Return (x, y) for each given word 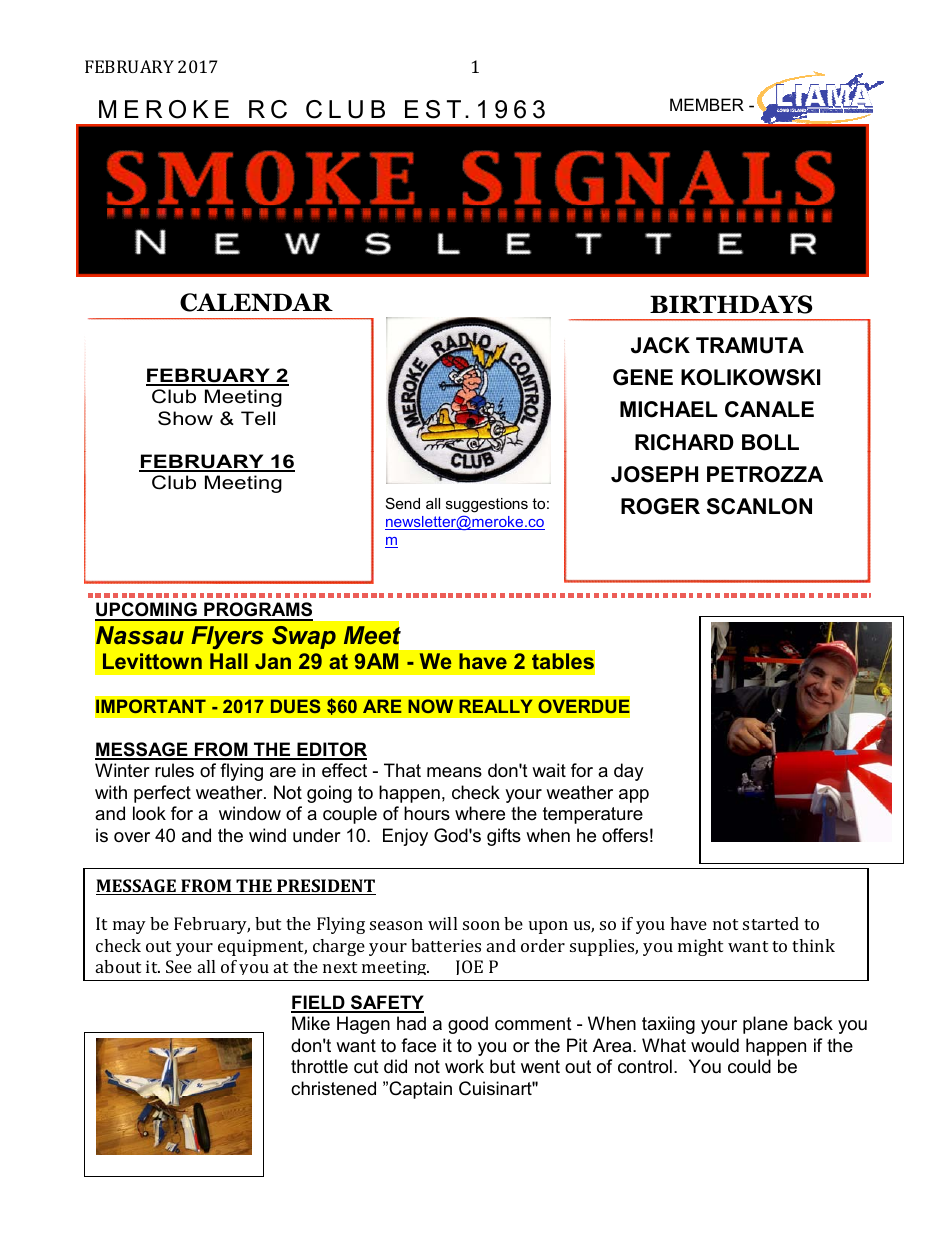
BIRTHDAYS (731, 304)
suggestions (487, 505)
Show (185, 418)
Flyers (227, 637)
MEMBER (707, 104)
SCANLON (759, 506)
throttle (319, 1066)
